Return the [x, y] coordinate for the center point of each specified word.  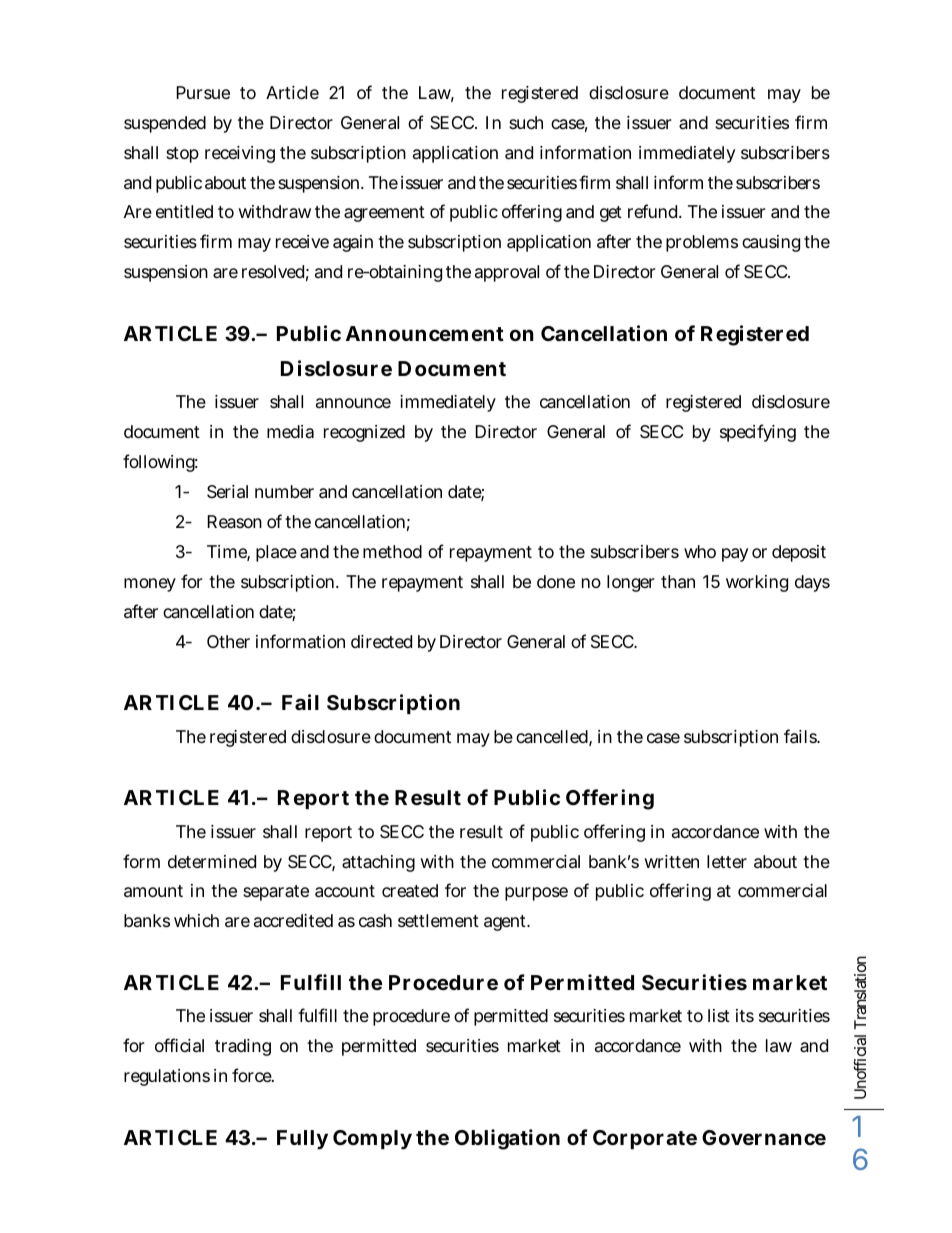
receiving [240, 154]
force [253, 1075]
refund [654, 211]
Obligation [507, 1139]
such [526, 122]
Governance [764, 1137]
